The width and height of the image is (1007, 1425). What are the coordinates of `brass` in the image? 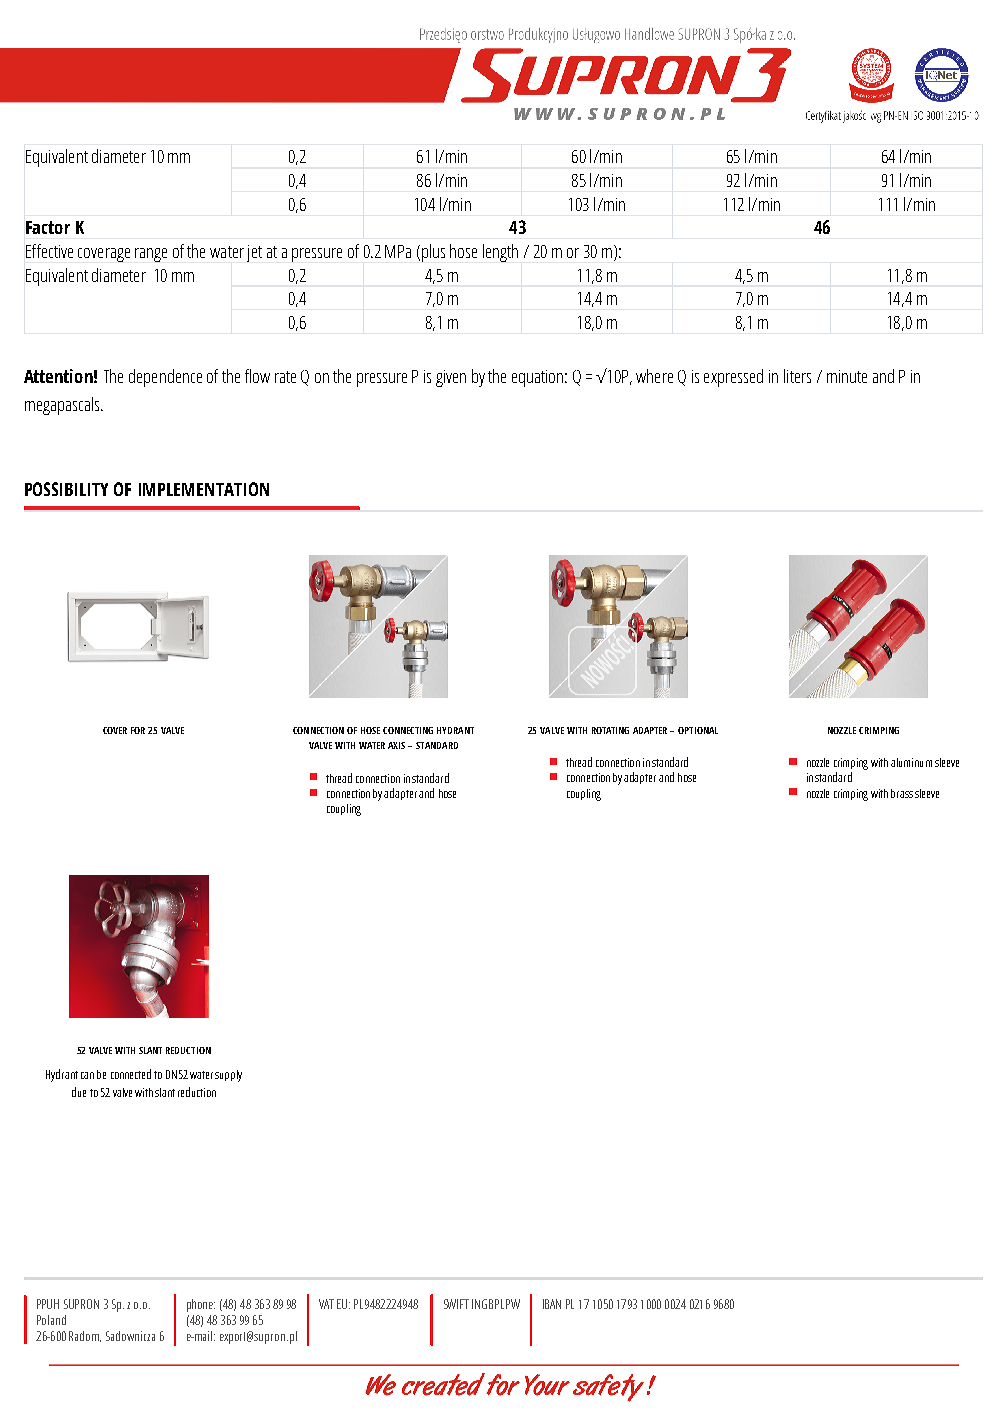 It's located at (902, 793).
